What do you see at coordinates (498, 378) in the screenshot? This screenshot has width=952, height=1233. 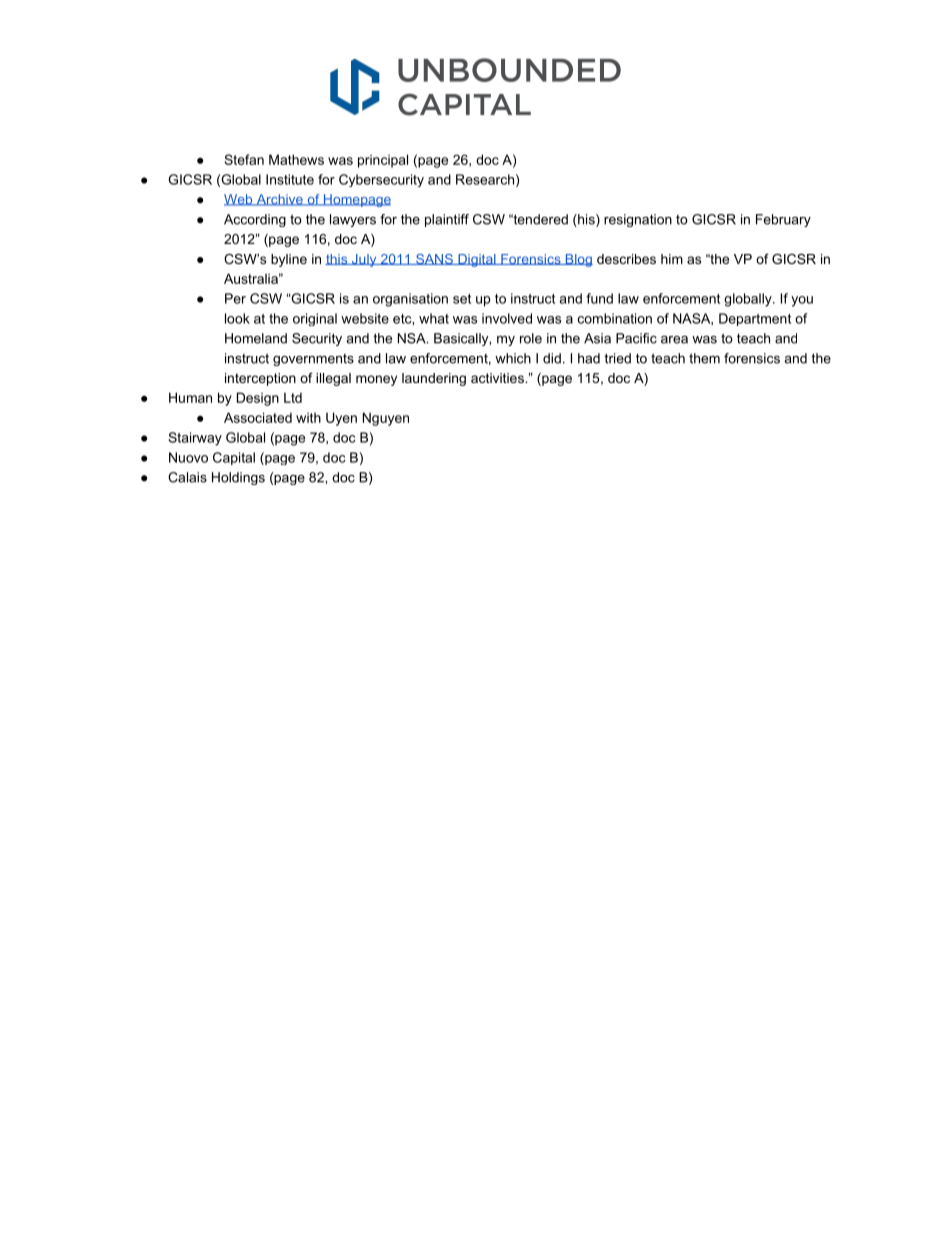 I see `activities` at bounding box center [498, 378].
